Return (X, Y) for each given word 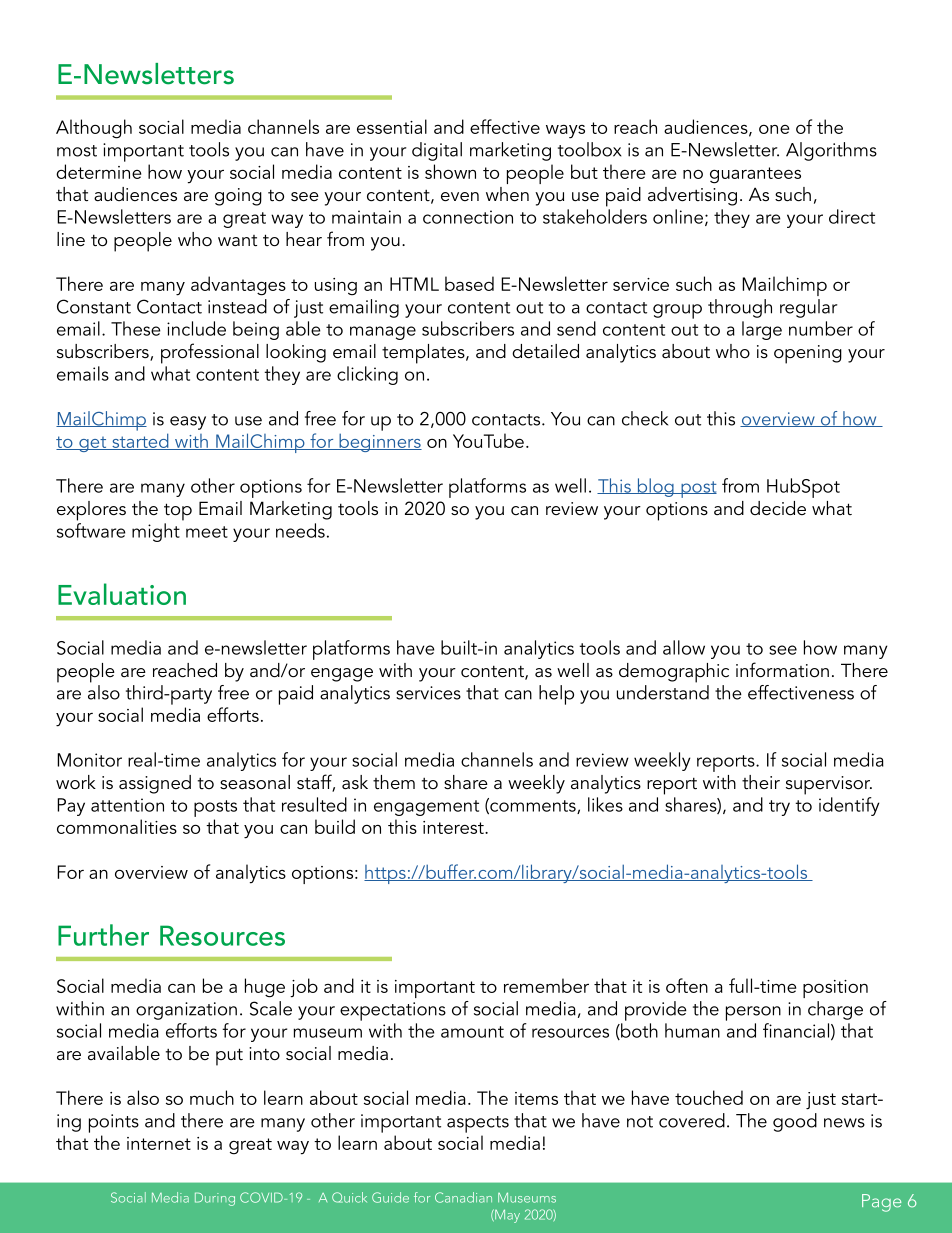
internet (159, 1143)
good (795, 1122)
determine (98, 171)
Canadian (463, 1197)
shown (450, 171)
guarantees (755, 175)
